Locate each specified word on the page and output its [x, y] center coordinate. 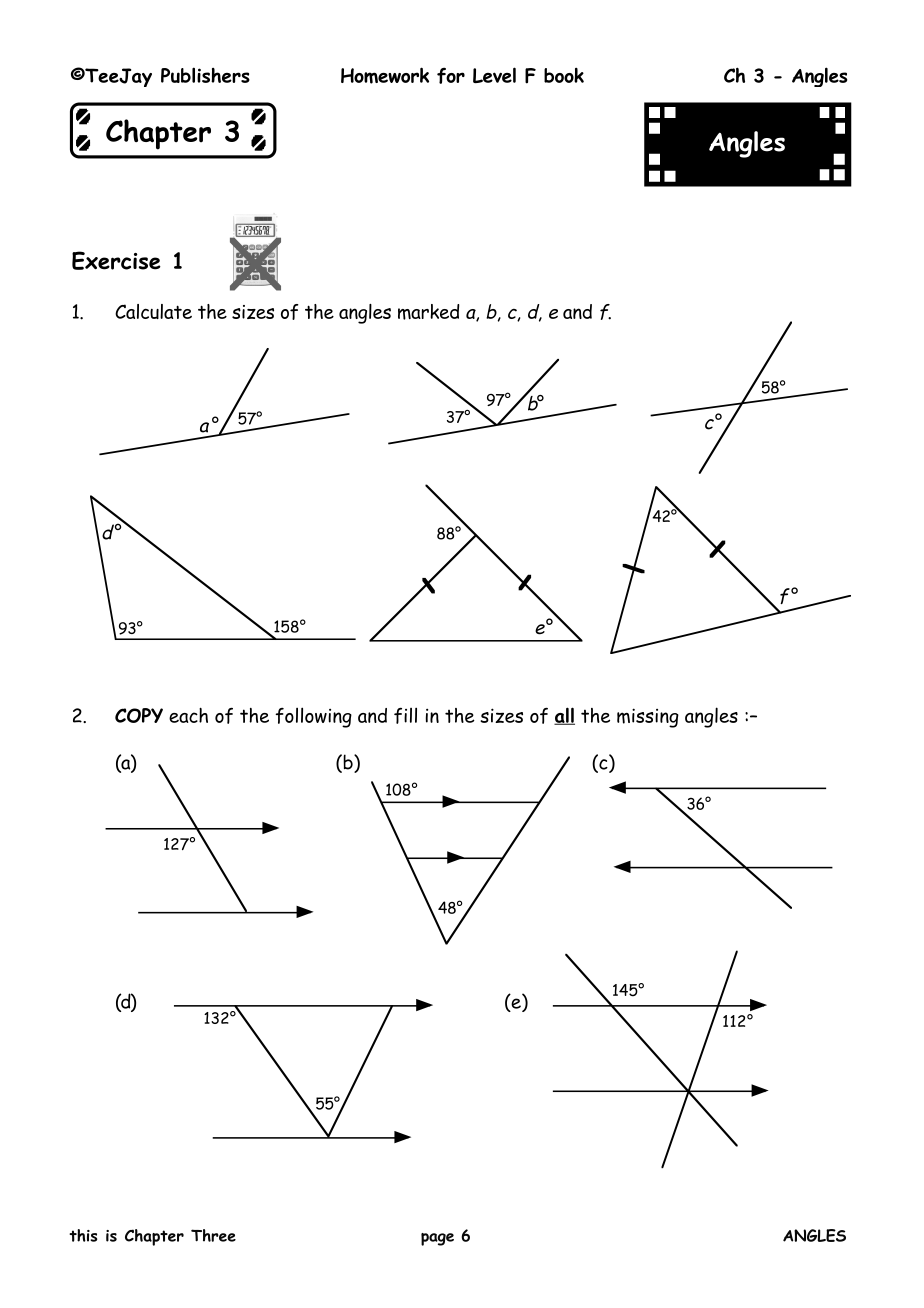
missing [648, 718]
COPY [139, 715]
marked [428, 312]
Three [213, 1235]
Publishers [205, 75]
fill [405, 715]
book [564, 75]
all [564, 716]
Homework [385, 75]
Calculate [153, 311]
